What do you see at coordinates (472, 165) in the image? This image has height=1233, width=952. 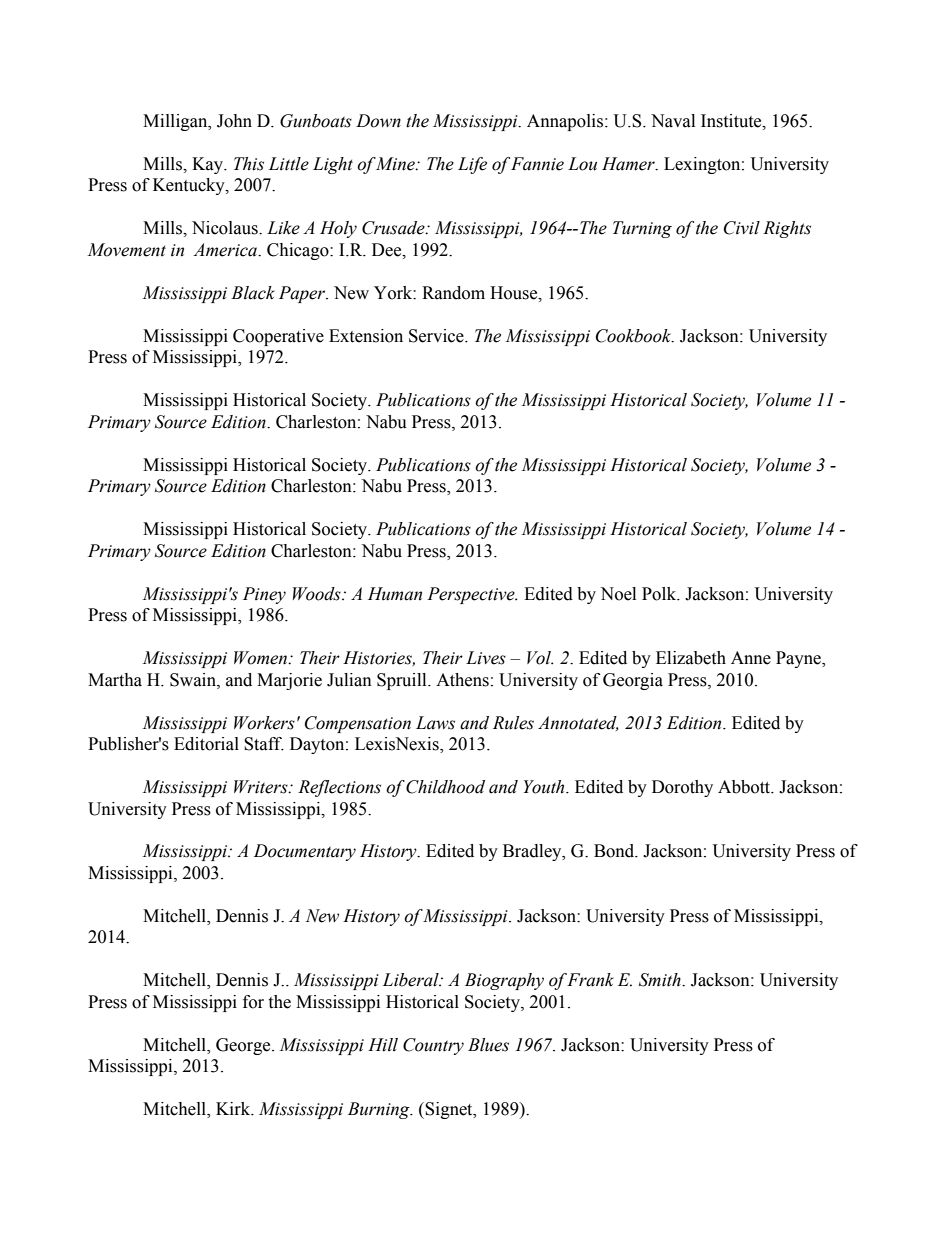 I see `Life` at bounding box center [472, 165].
